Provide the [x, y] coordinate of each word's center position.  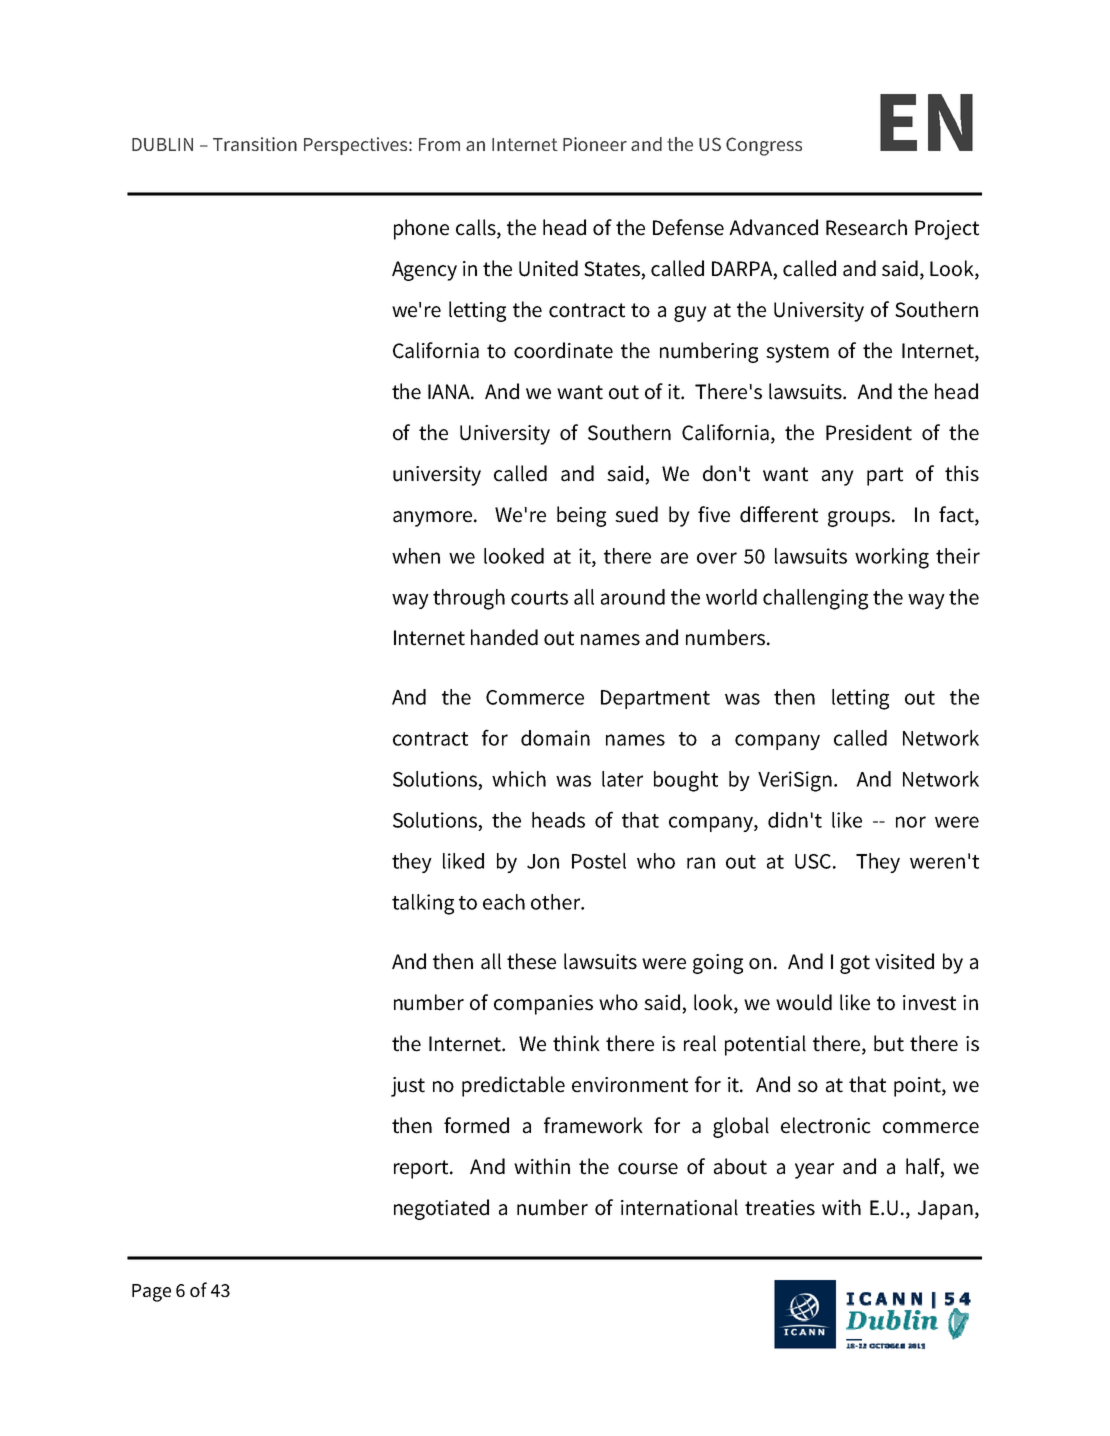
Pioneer [595, 144]
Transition [255, 144]
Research [866, 227]
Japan [945, 1210]
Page [151, 1293]
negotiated [441, 1209]
